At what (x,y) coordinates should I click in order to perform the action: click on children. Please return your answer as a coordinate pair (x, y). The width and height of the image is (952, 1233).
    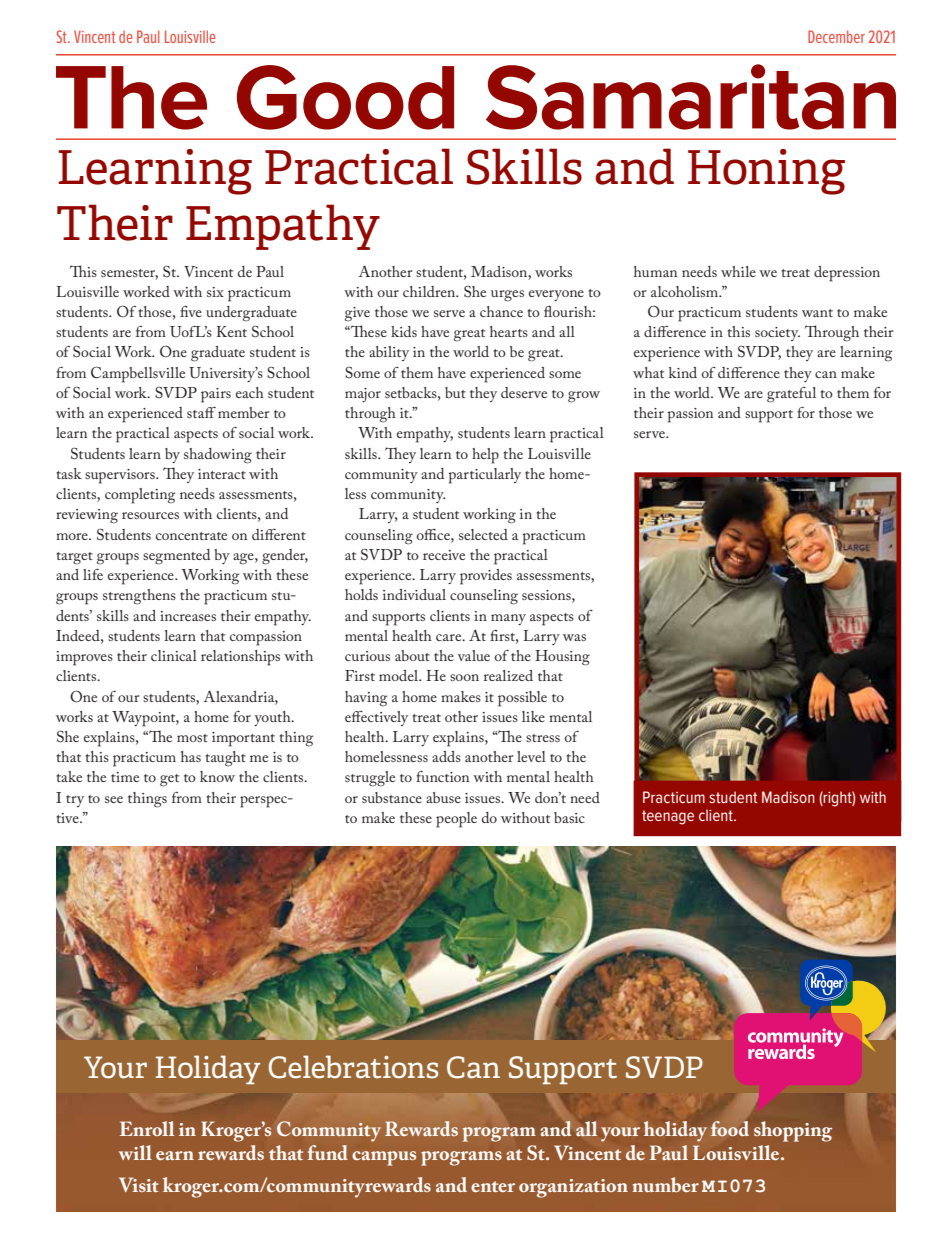
    Looking at the image, I should click on (430, 291).
